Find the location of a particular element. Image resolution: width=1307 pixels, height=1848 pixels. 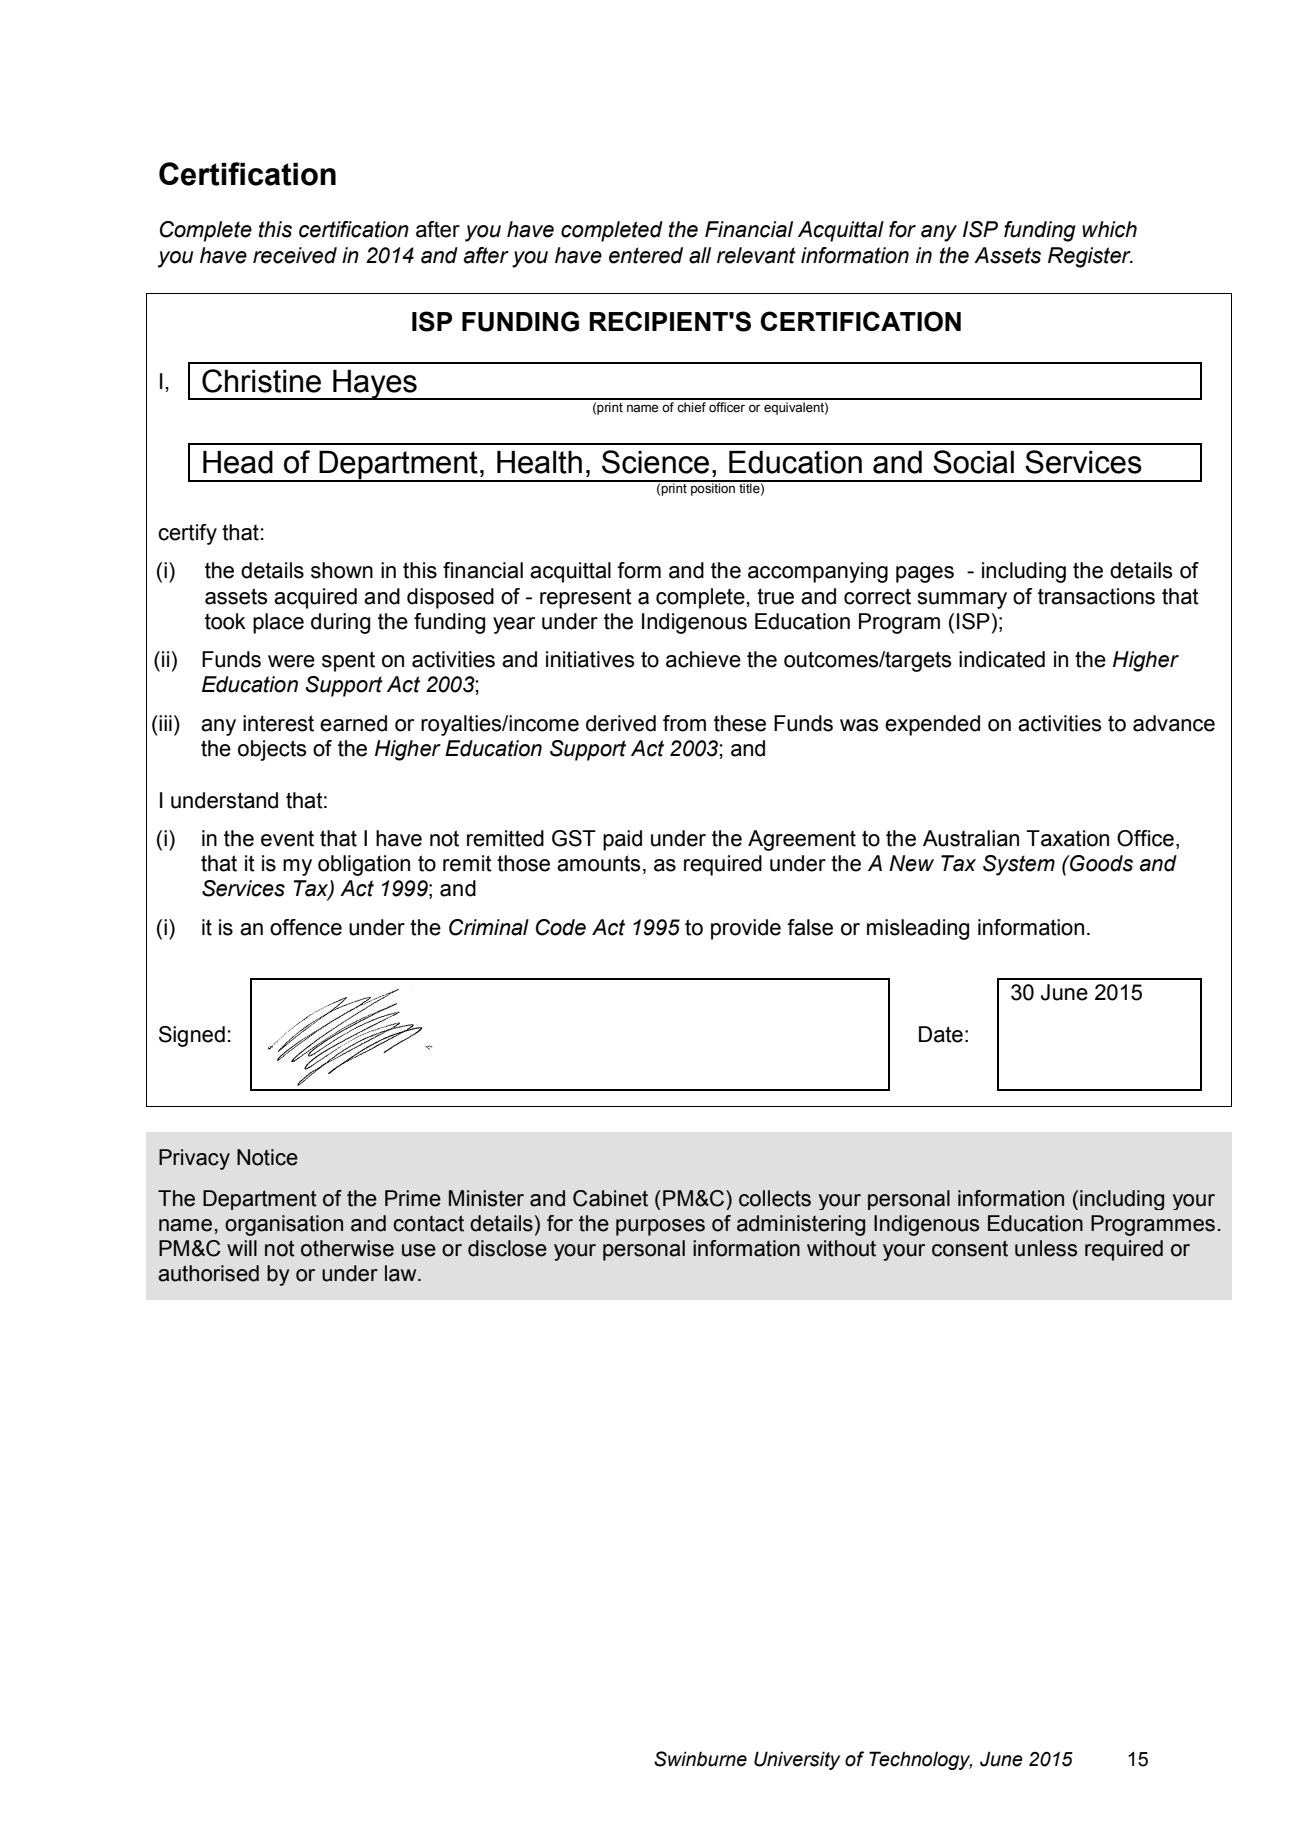

University is located at coordinates (797, 1760).
